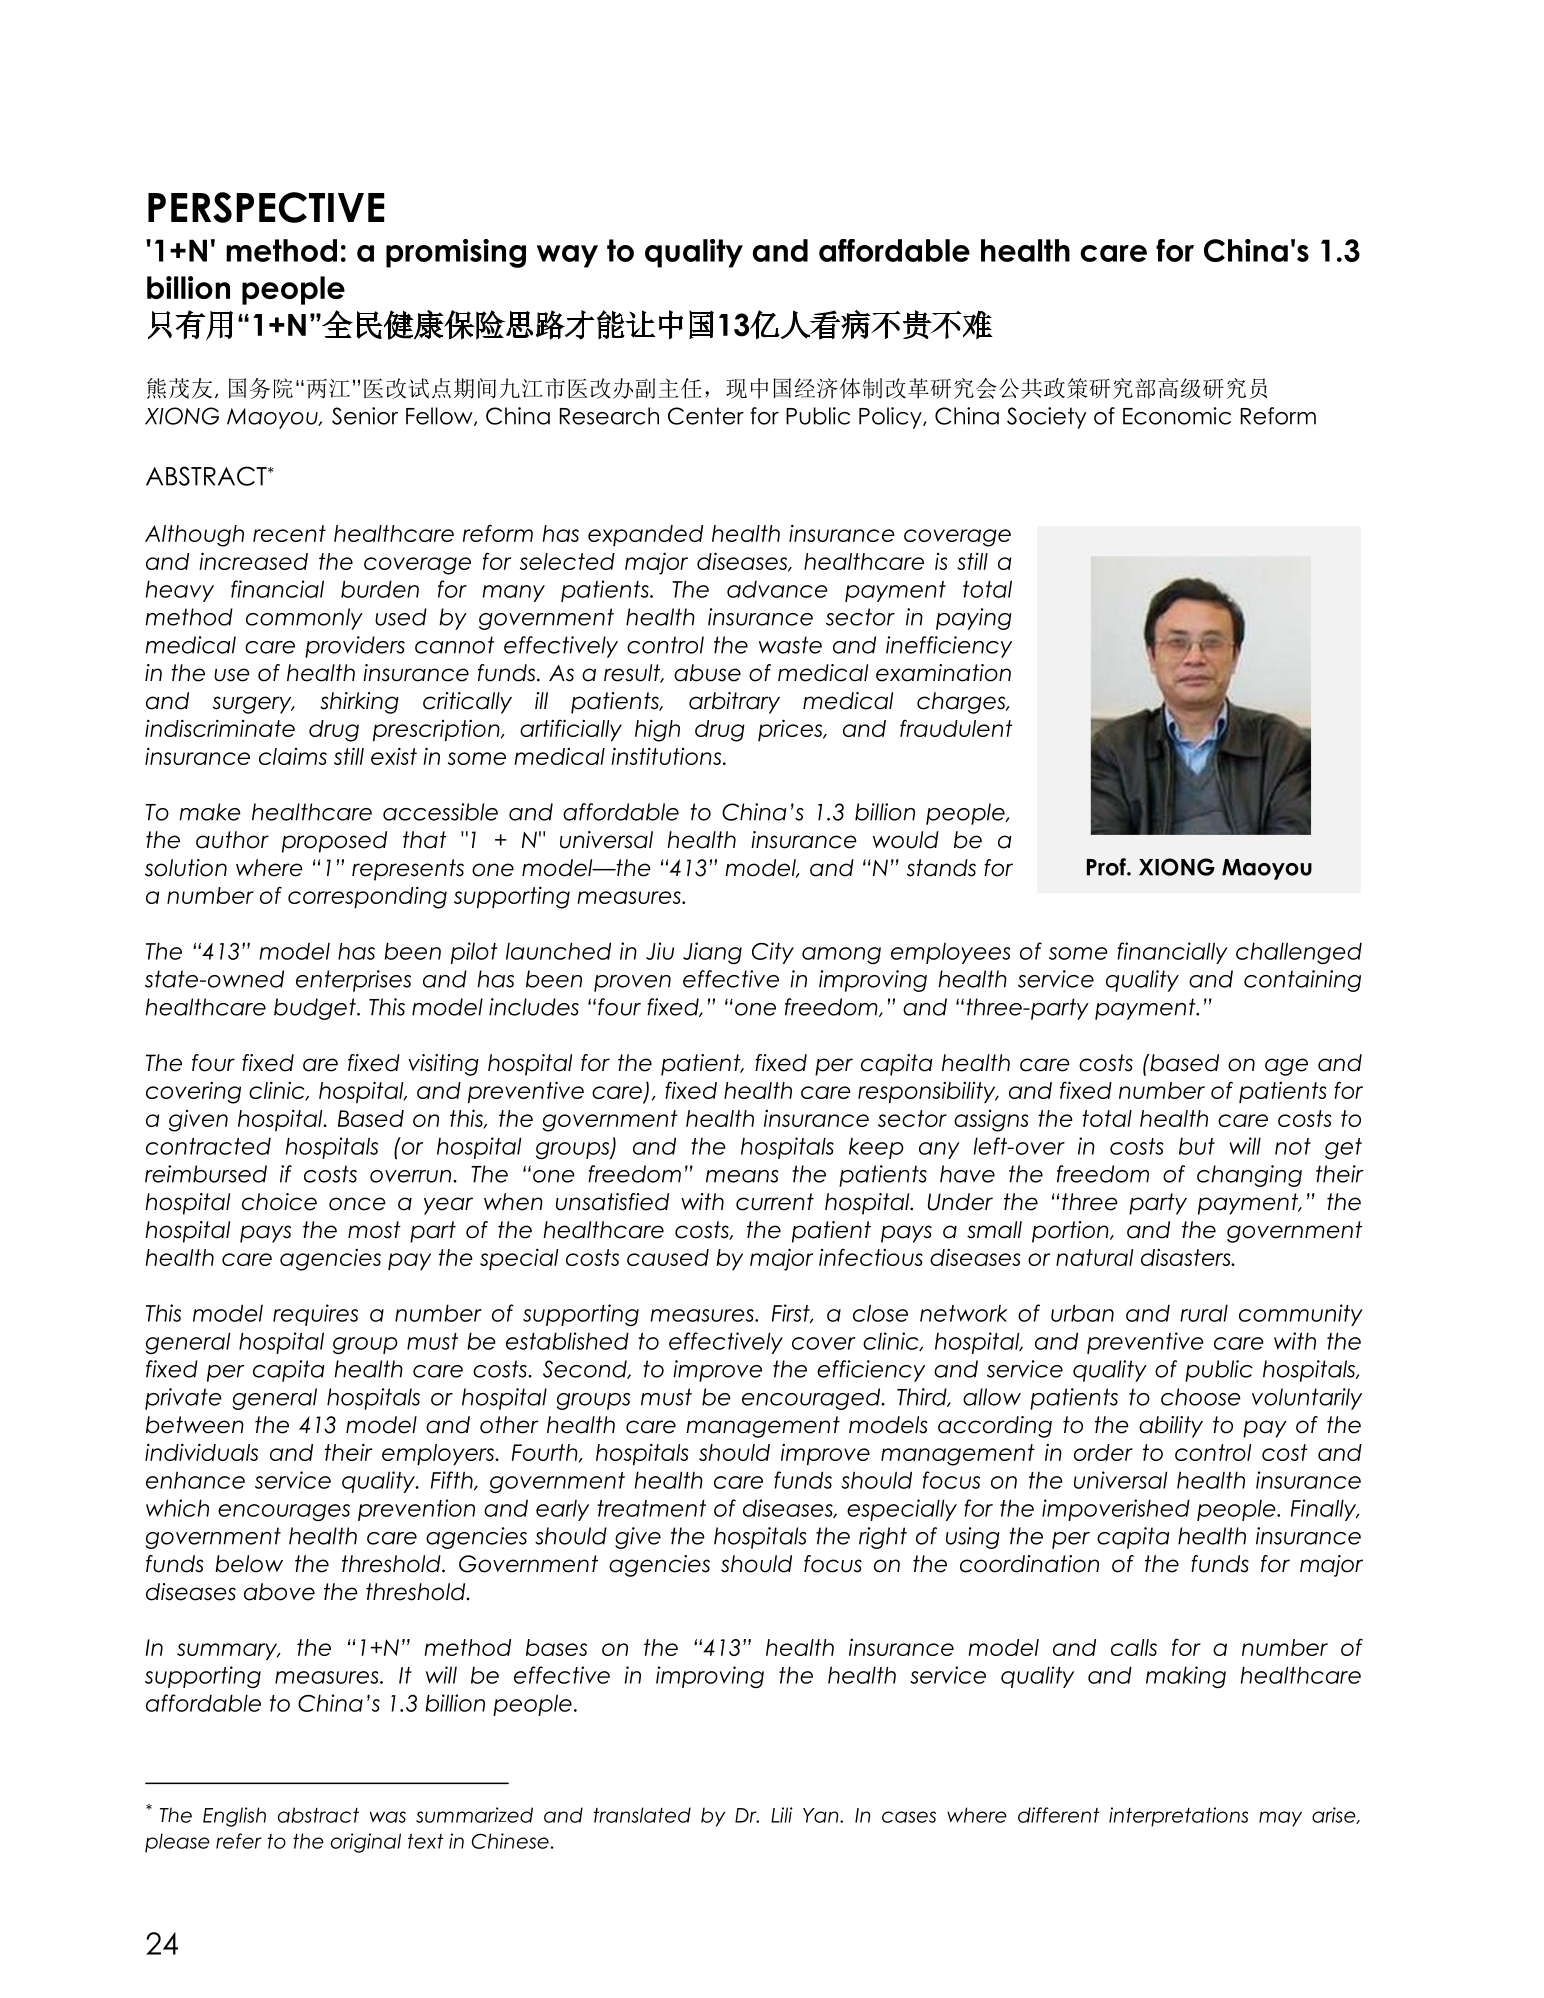  I want to click on original, so click(366, 1843).
